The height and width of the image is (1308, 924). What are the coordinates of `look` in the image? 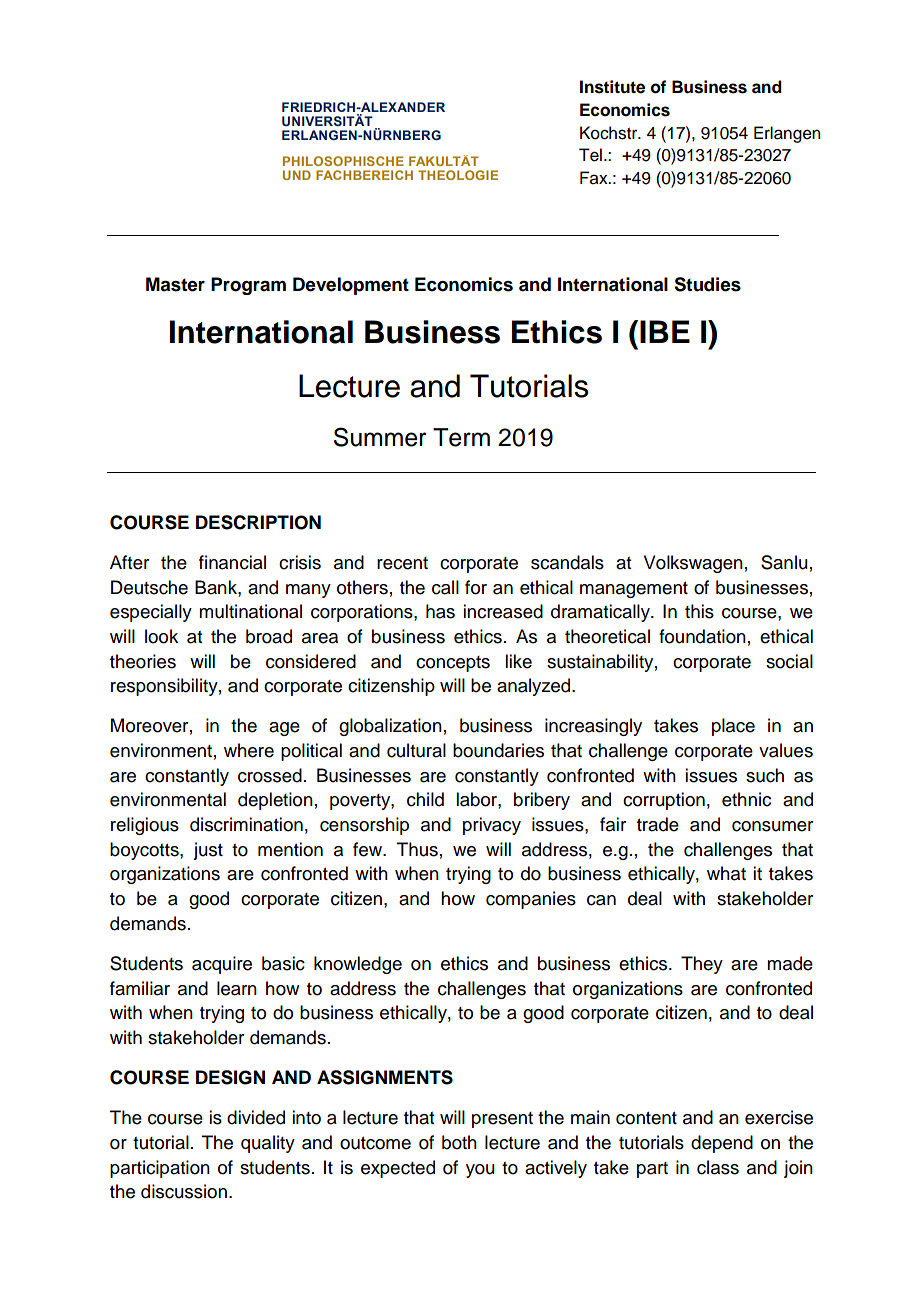 It's located at (161, 636).
